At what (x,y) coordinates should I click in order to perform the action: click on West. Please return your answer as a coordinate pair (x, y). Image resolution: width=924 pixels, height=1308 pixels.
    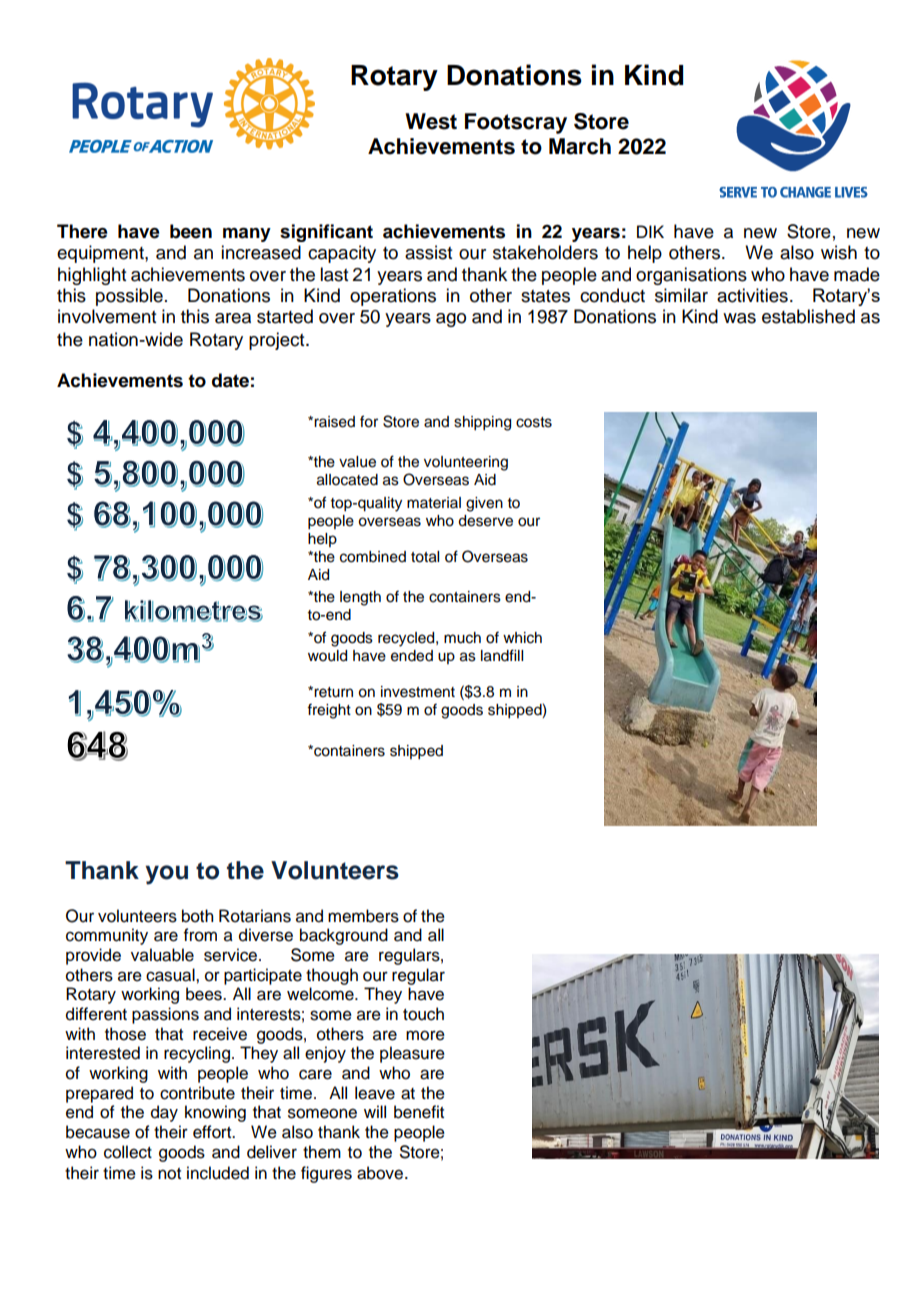
    Looking at the image, I should click on (431, 121).
